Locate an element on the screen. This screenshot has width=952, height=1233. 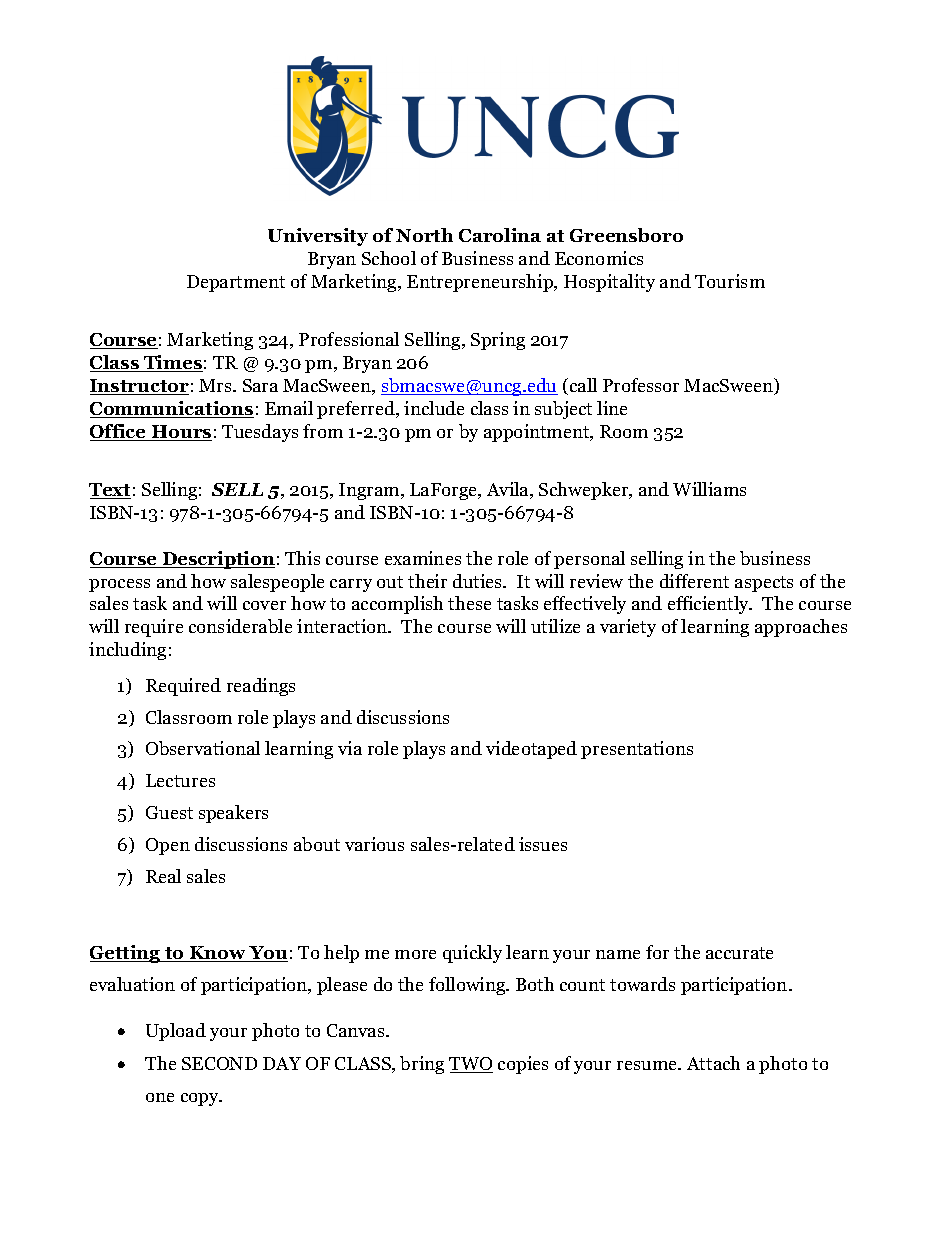
Department is located at coordinates (236, 283).
